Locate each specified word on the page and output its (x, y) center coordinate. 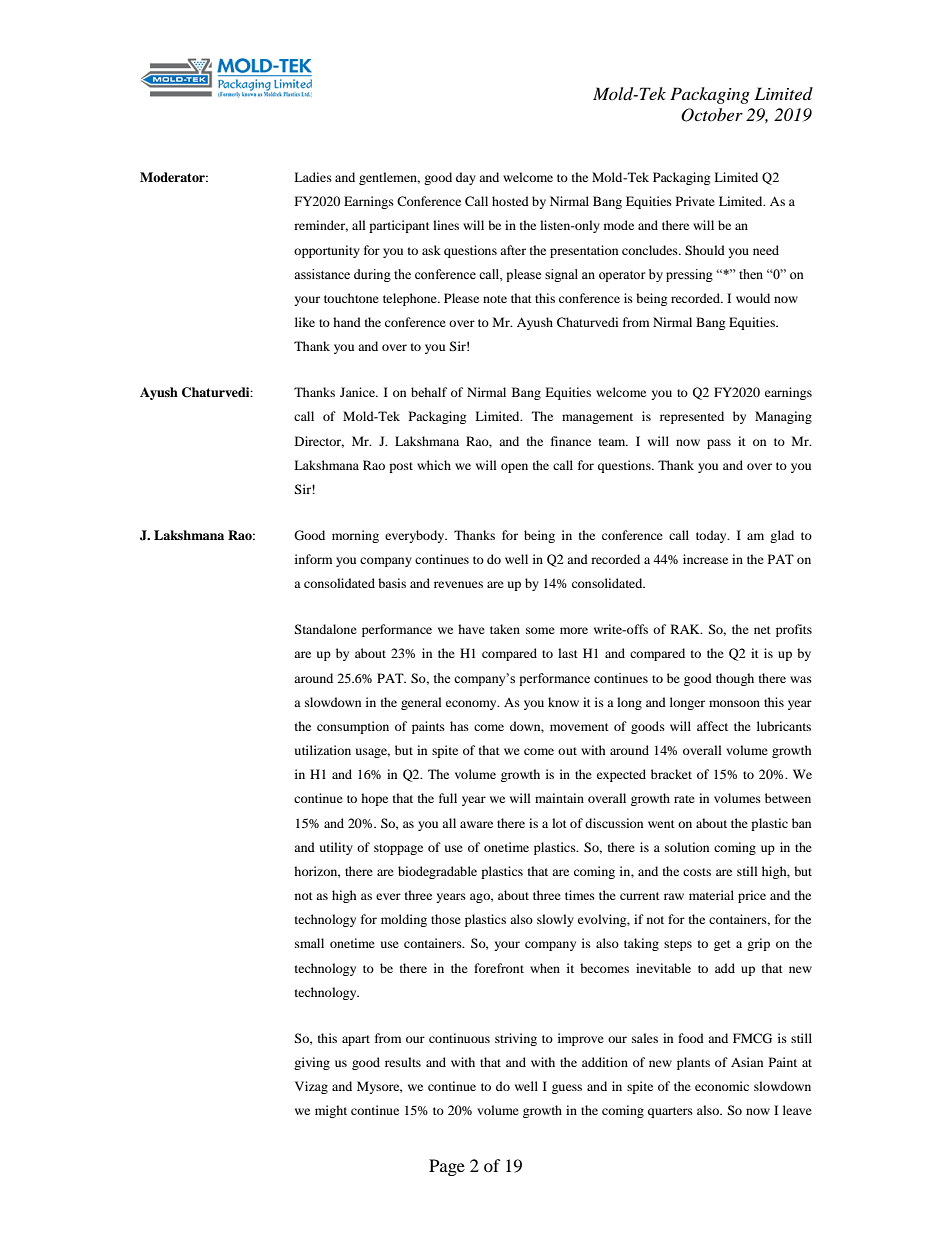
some (540, 630)
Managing (783, 417)
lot (559, 823)
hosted (510, 201)
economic (722, 1086)
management (597, 418)
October (712, 115)
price (752, 896)
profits (794, 630)
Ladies (313, 177)
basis (392, 583)
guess (567, 1089)
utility (336, 848)
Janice (358, 392)
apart (356, 1040)
